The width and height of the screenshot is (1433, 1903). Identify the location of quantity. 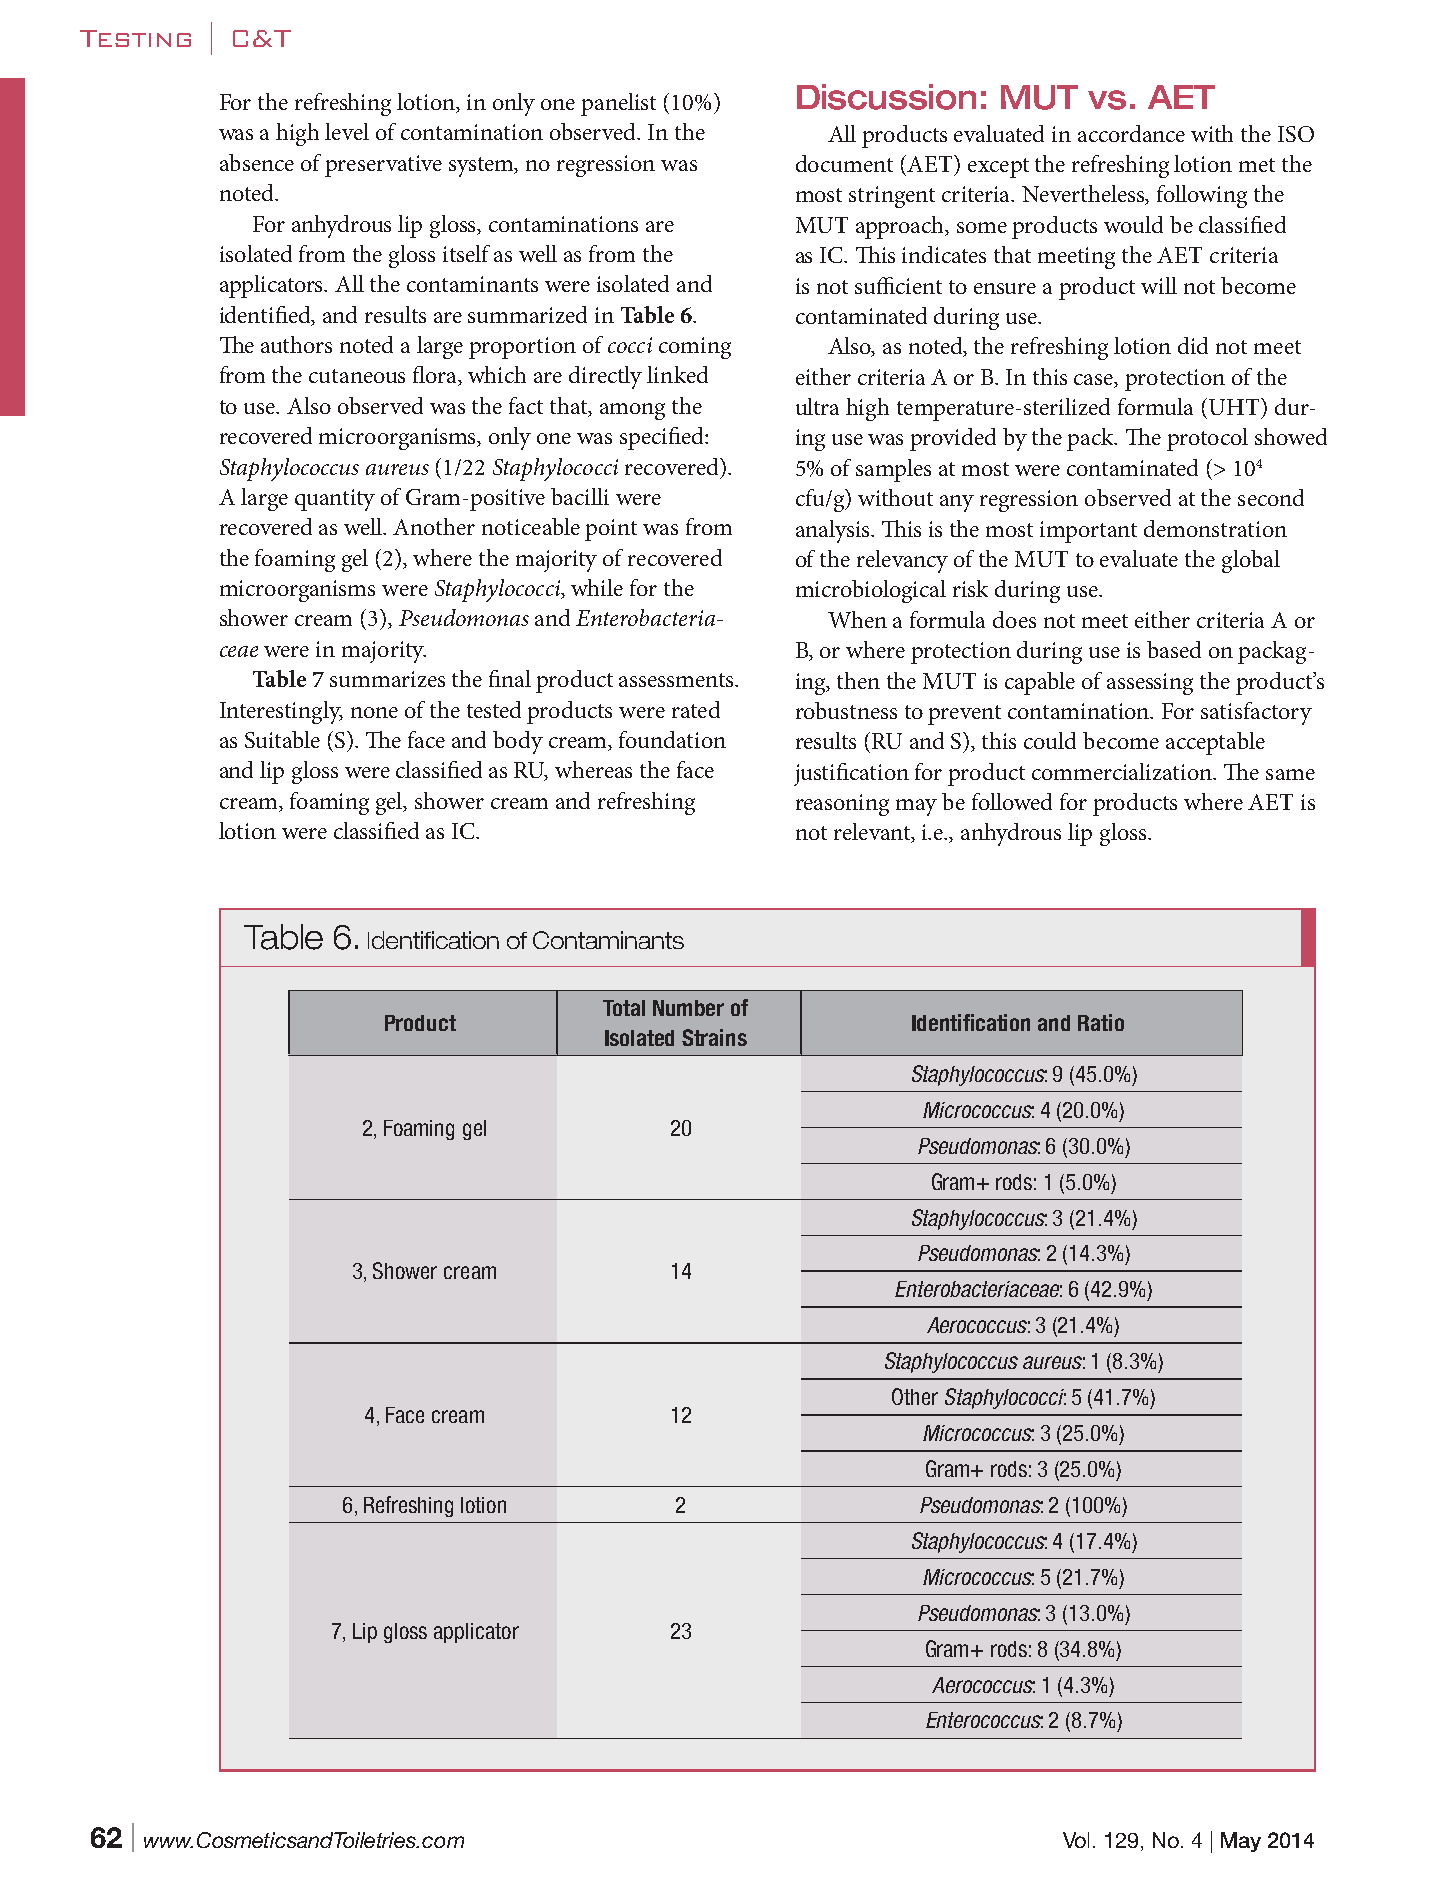
(335, 500).
